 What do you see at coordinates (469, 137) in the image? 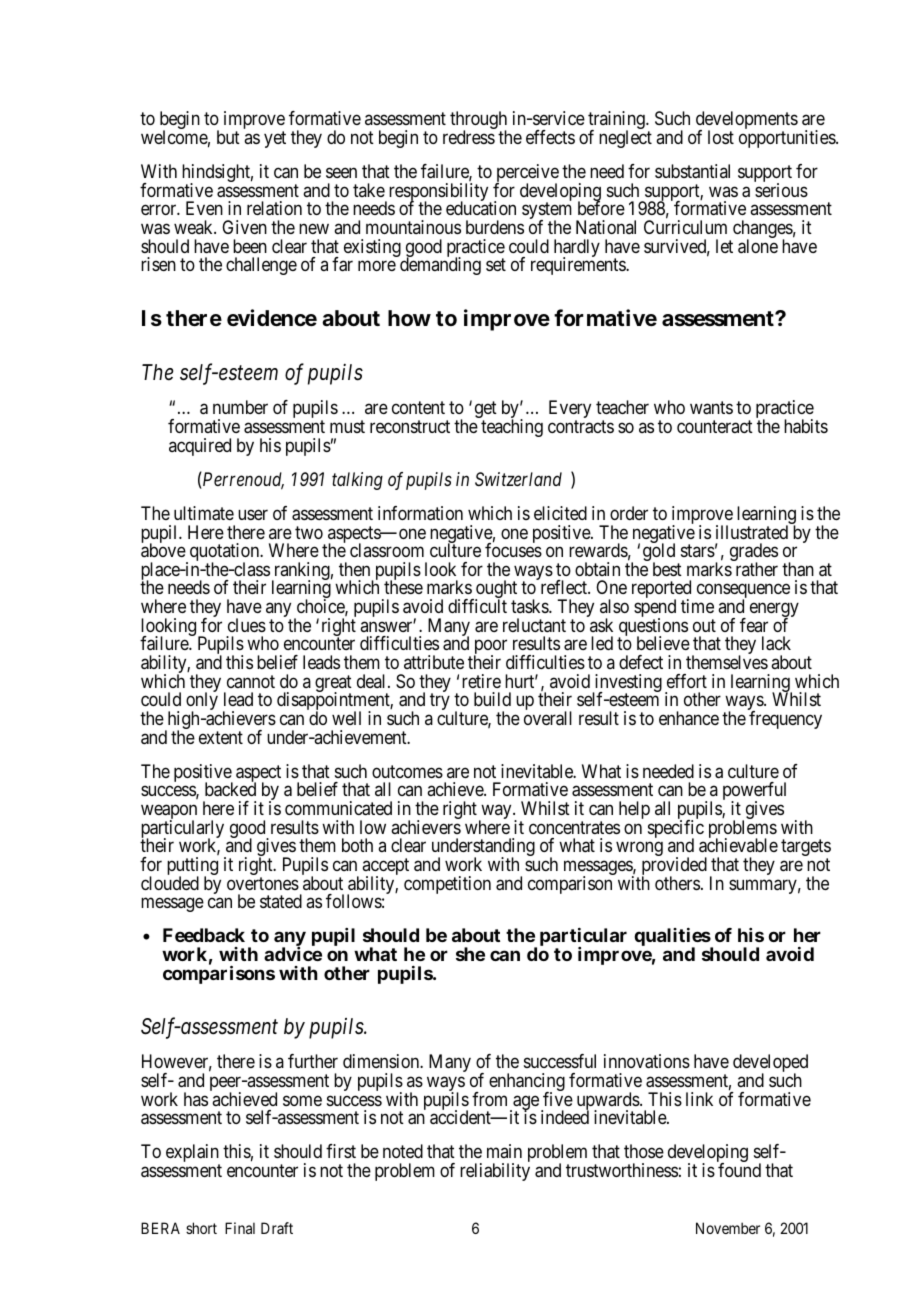
I see `redress` at bounding box center [469, 137].
